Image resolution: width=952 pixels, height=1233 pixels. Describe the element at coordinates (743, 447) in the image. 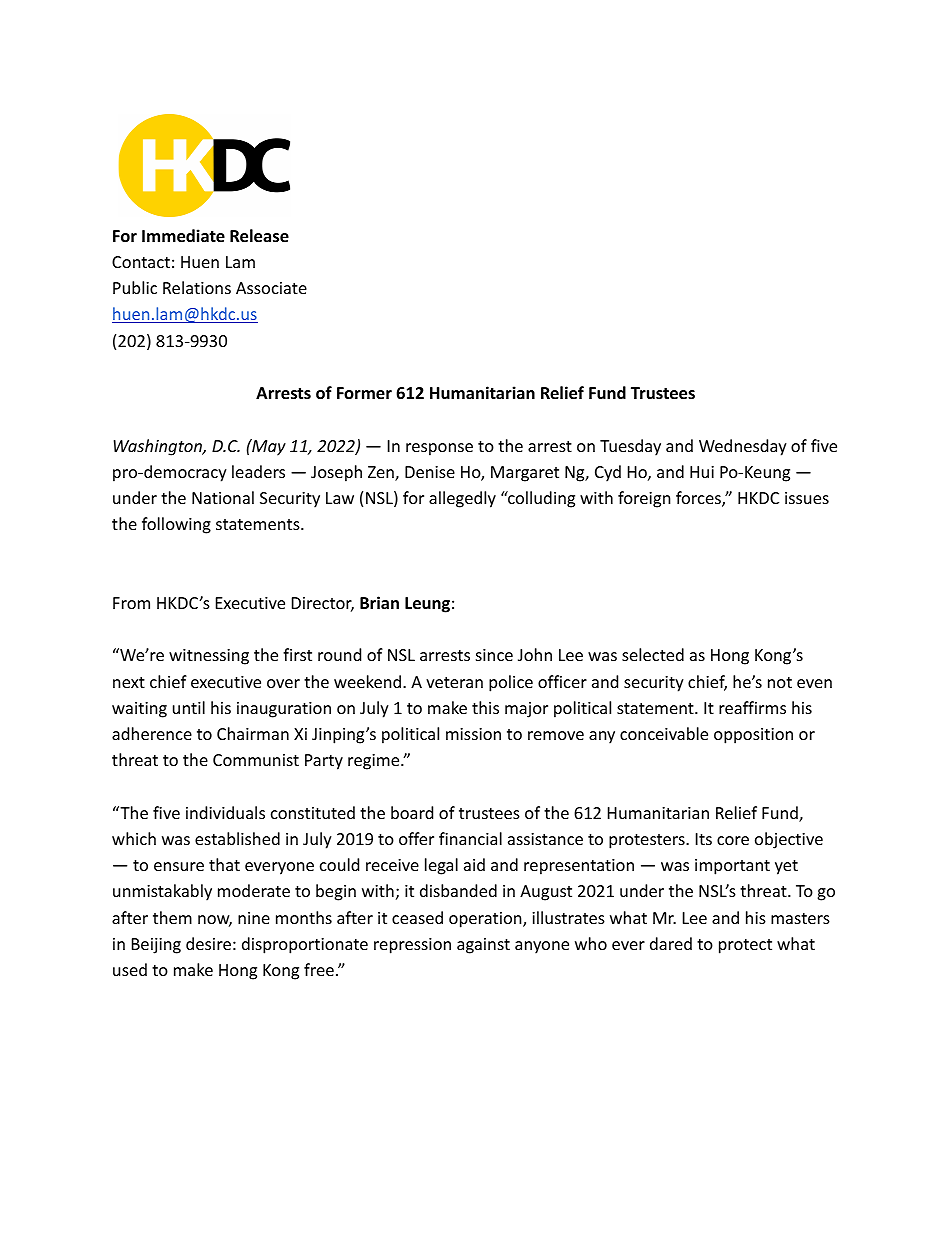

I see `Wednesday` at that location.
